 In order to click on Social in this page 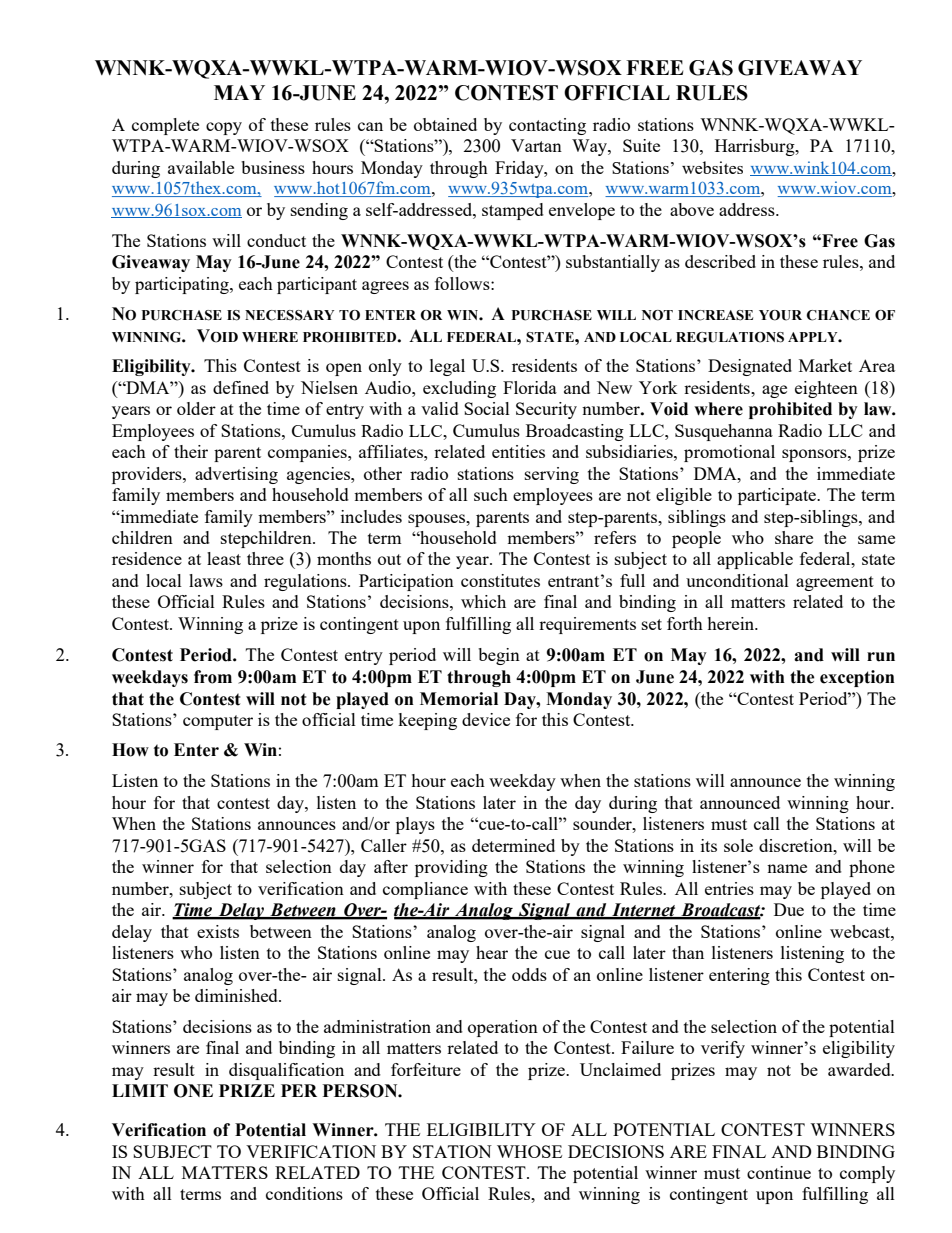, I will do `click(487, 408)`.
